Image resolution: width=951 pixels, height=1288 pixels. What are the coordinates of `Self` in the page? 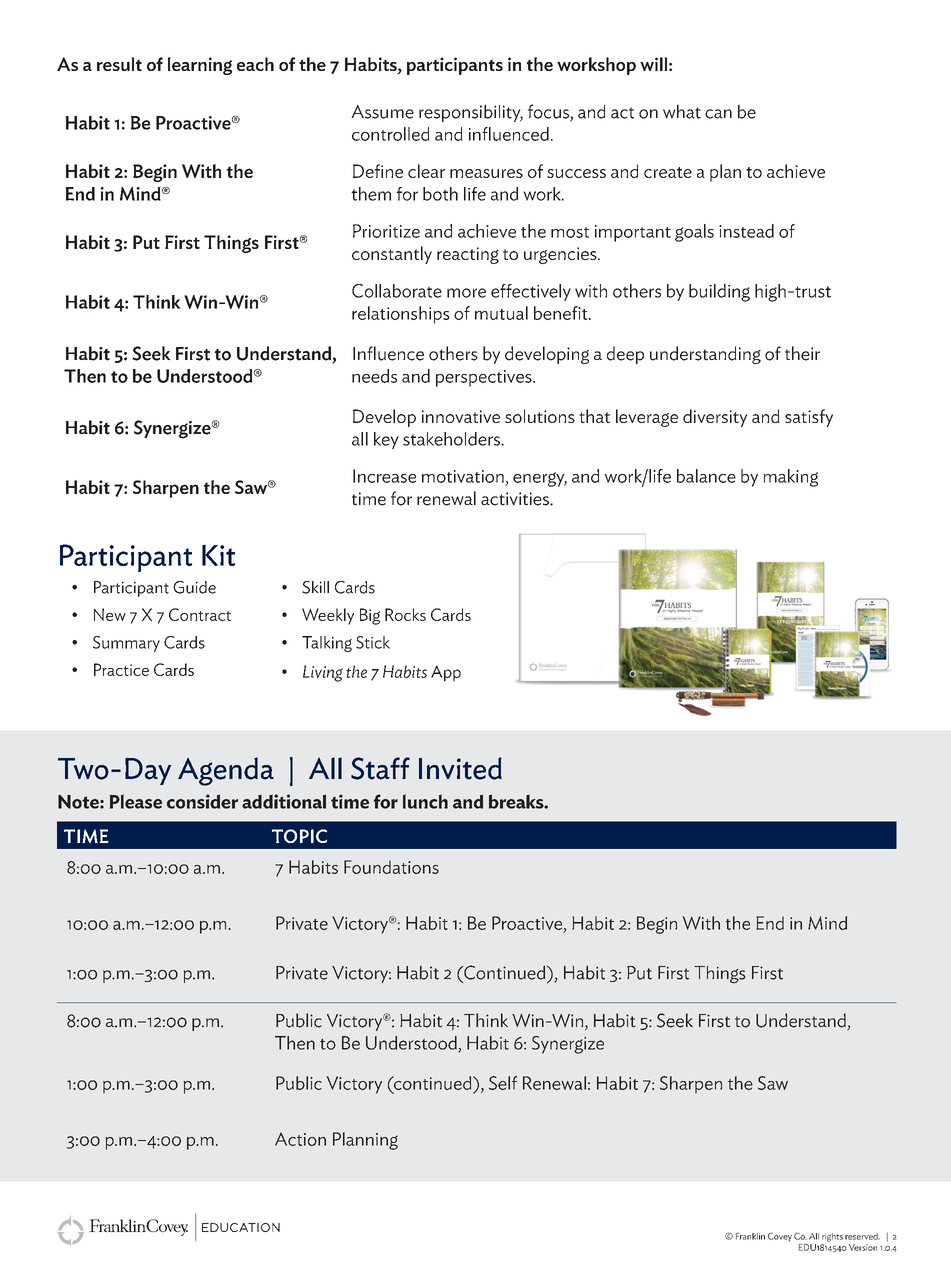 It's located at (503, 1083).
